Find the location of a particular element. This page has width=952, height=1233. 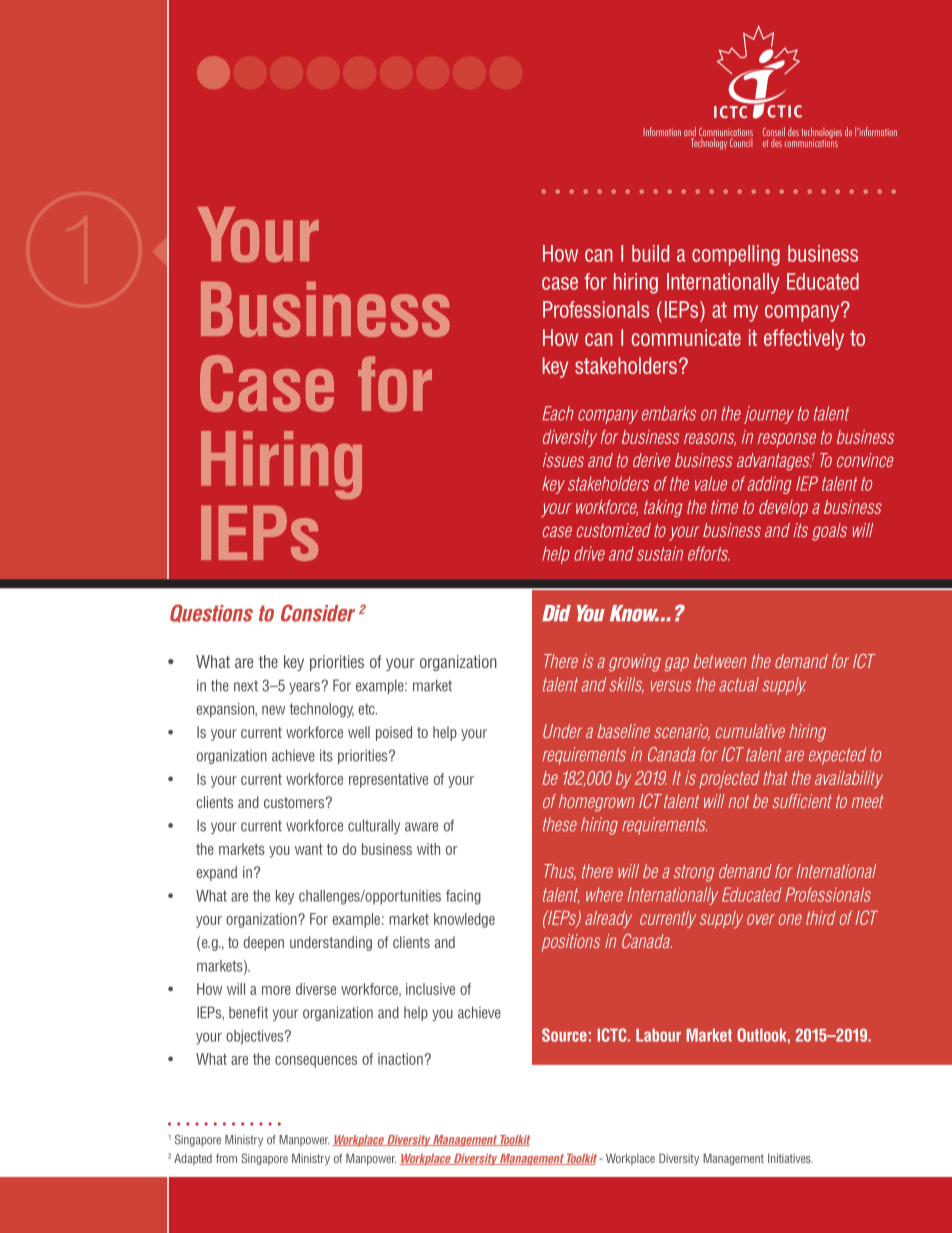

compelling is located at coordinates (736, 255).
